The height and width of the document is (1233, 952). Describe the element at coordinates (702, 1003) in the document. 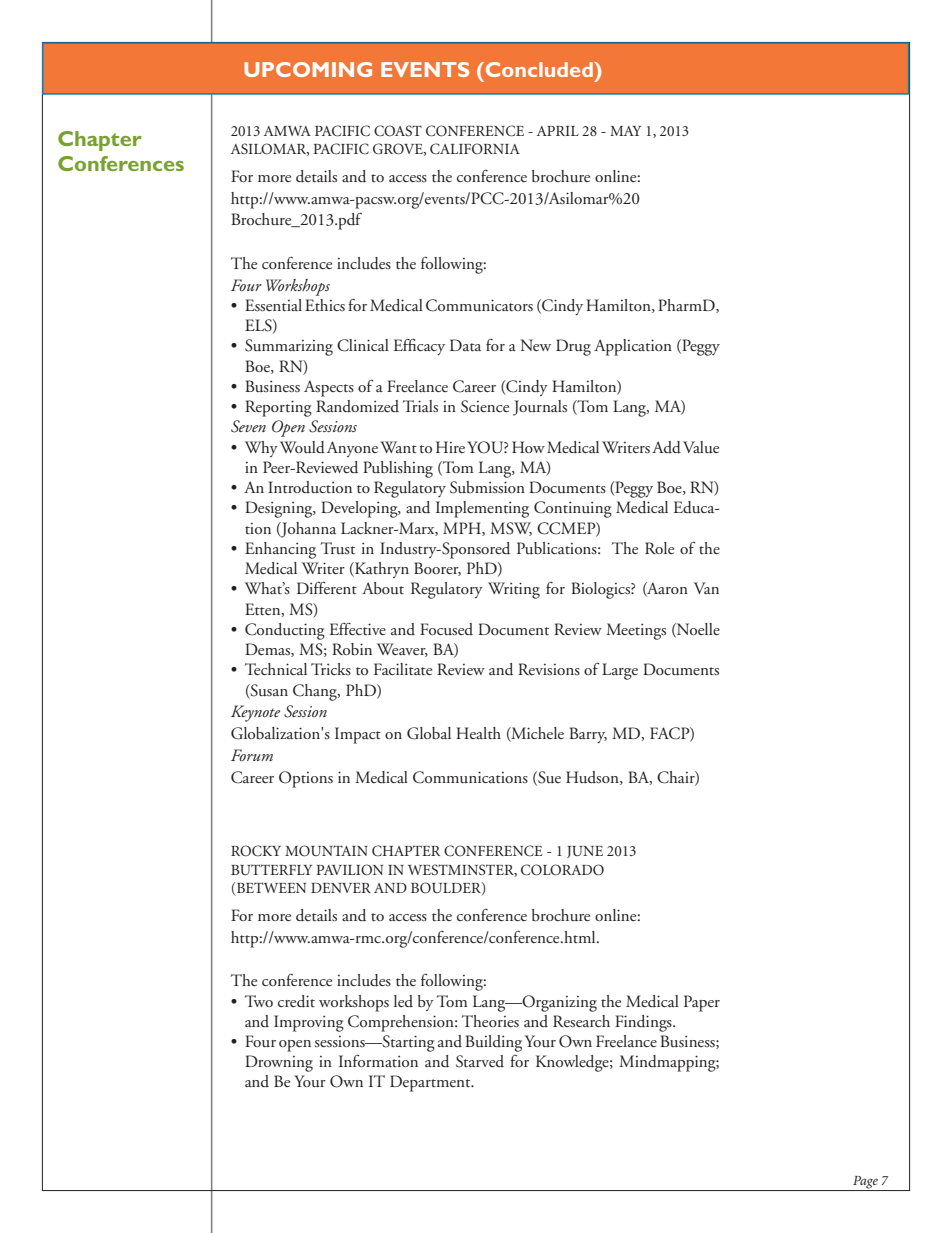

I see `Paper` at that location.
